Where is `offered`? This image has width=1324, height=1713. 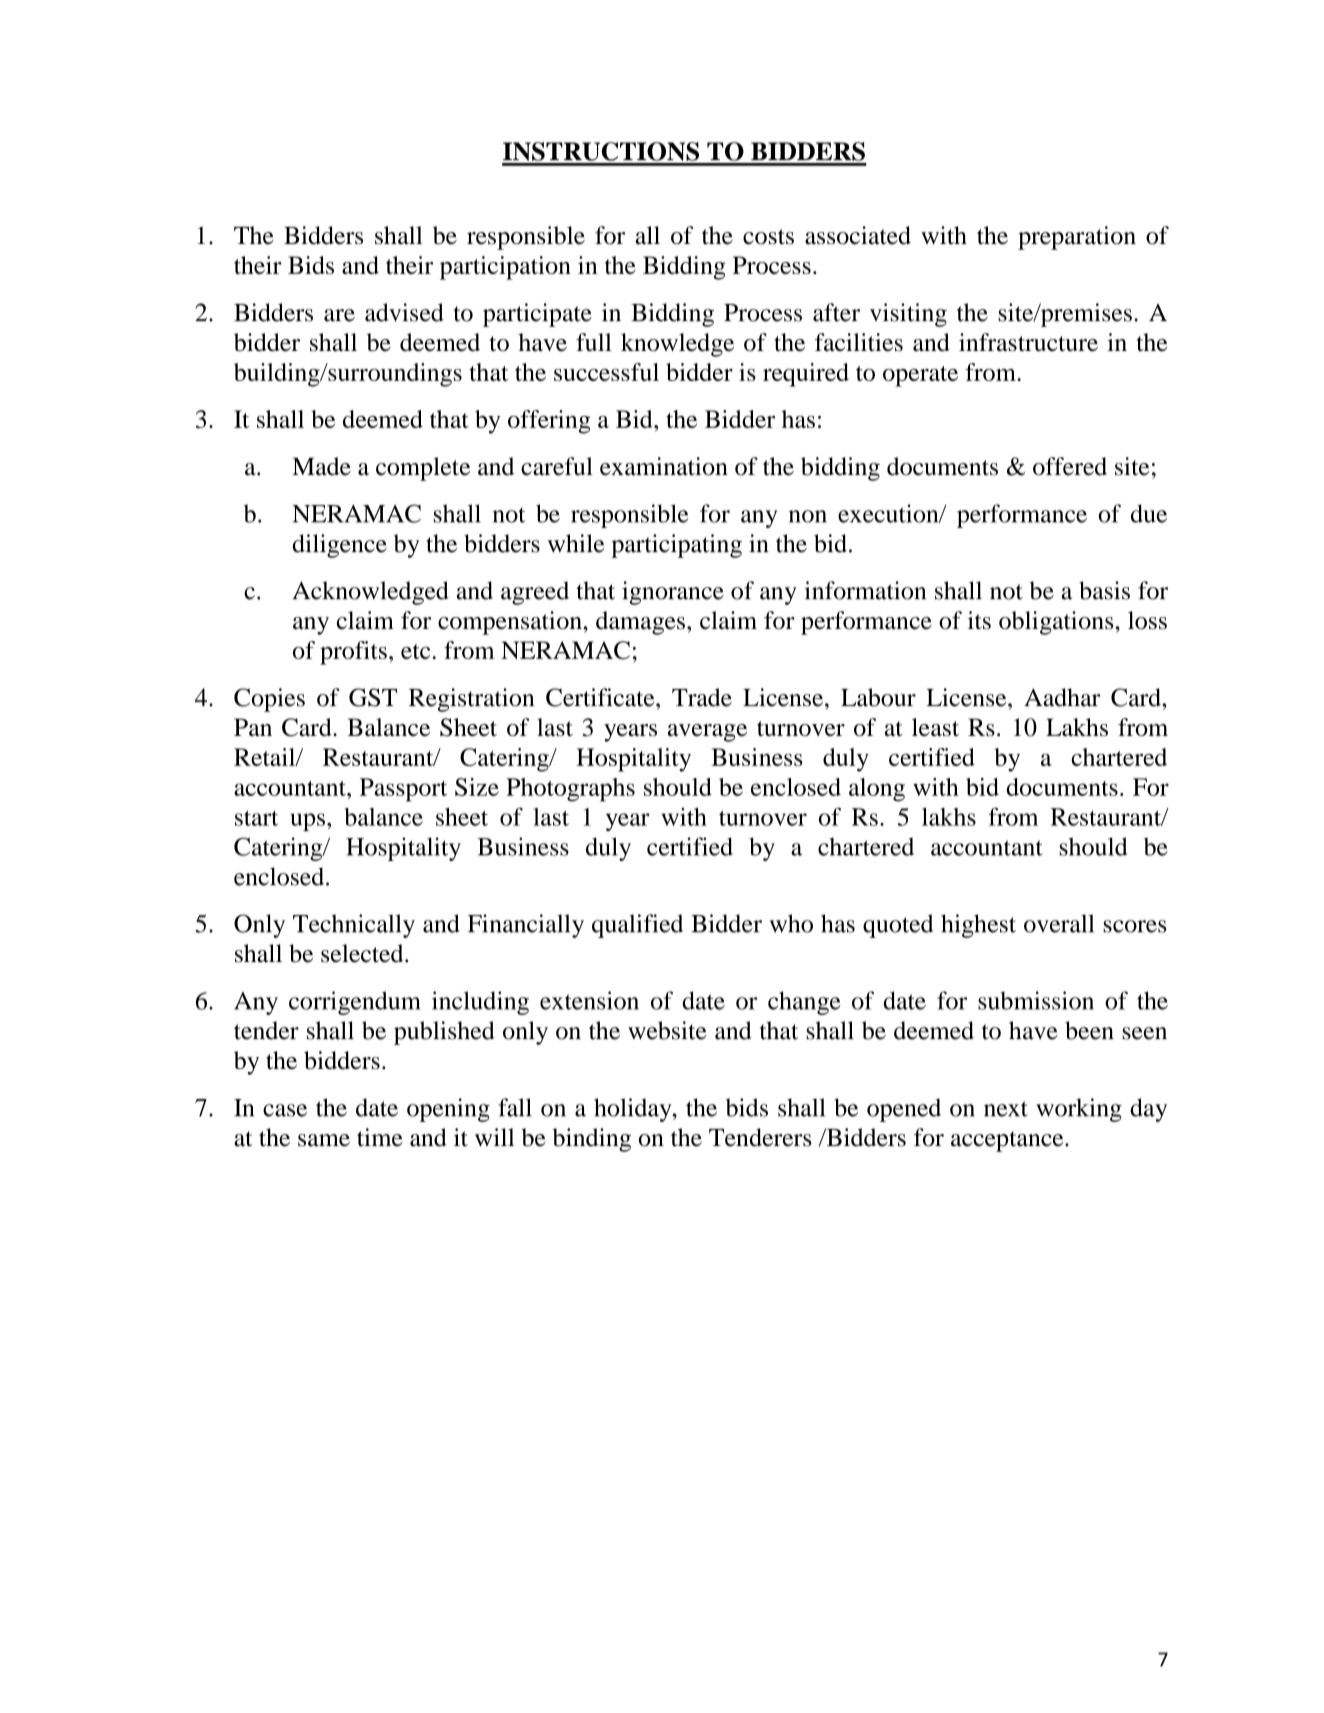 offered is located at coordinates (1070, 466).
